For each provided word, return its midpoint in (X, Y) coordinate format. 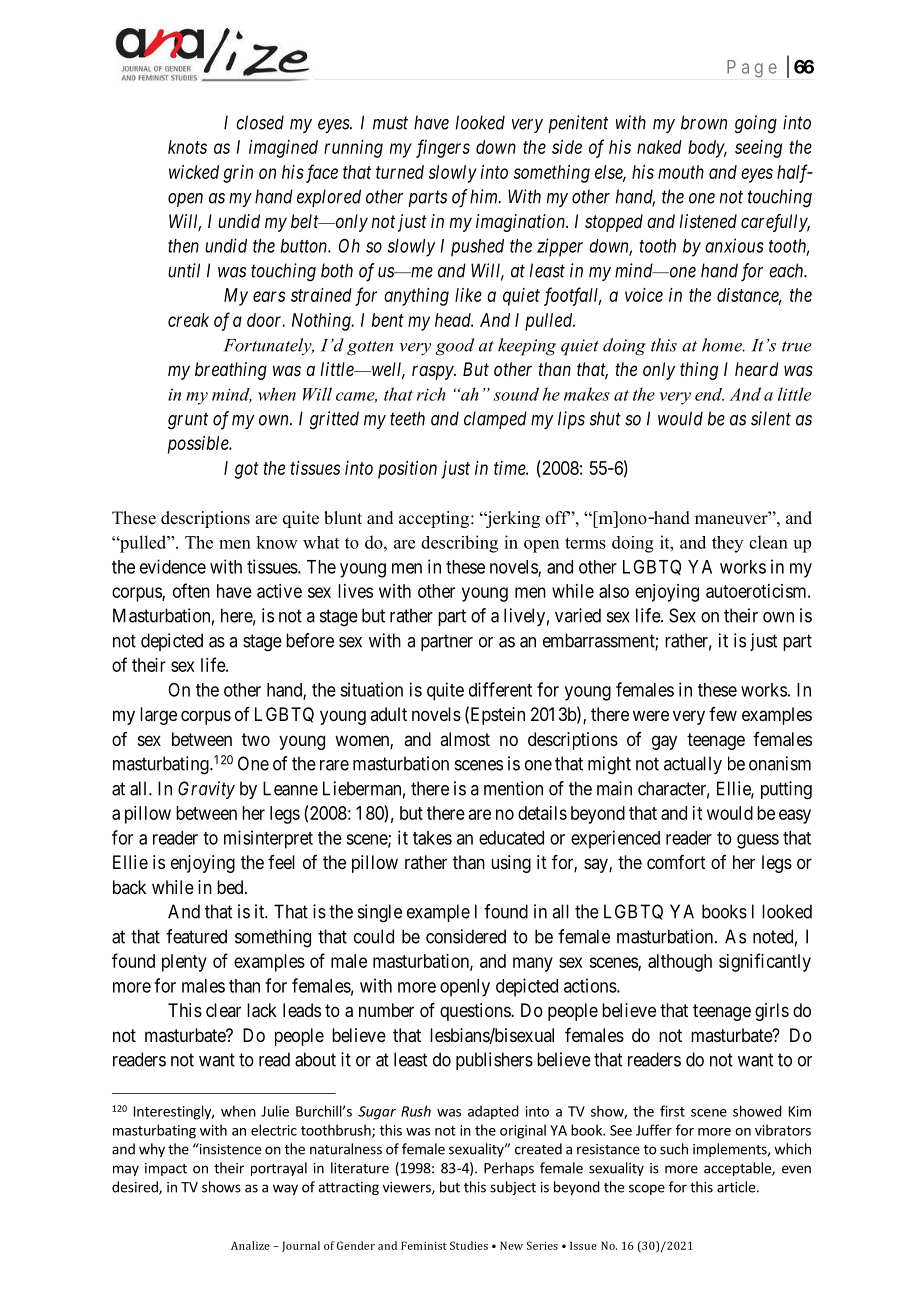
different (500, 689)
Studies (469, 1245)
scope (647, 1189)
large (158, 716)
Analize (250, 1245)
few (723, 714)
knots (187, 147)
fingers (443, 148)
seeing (758, 149)
